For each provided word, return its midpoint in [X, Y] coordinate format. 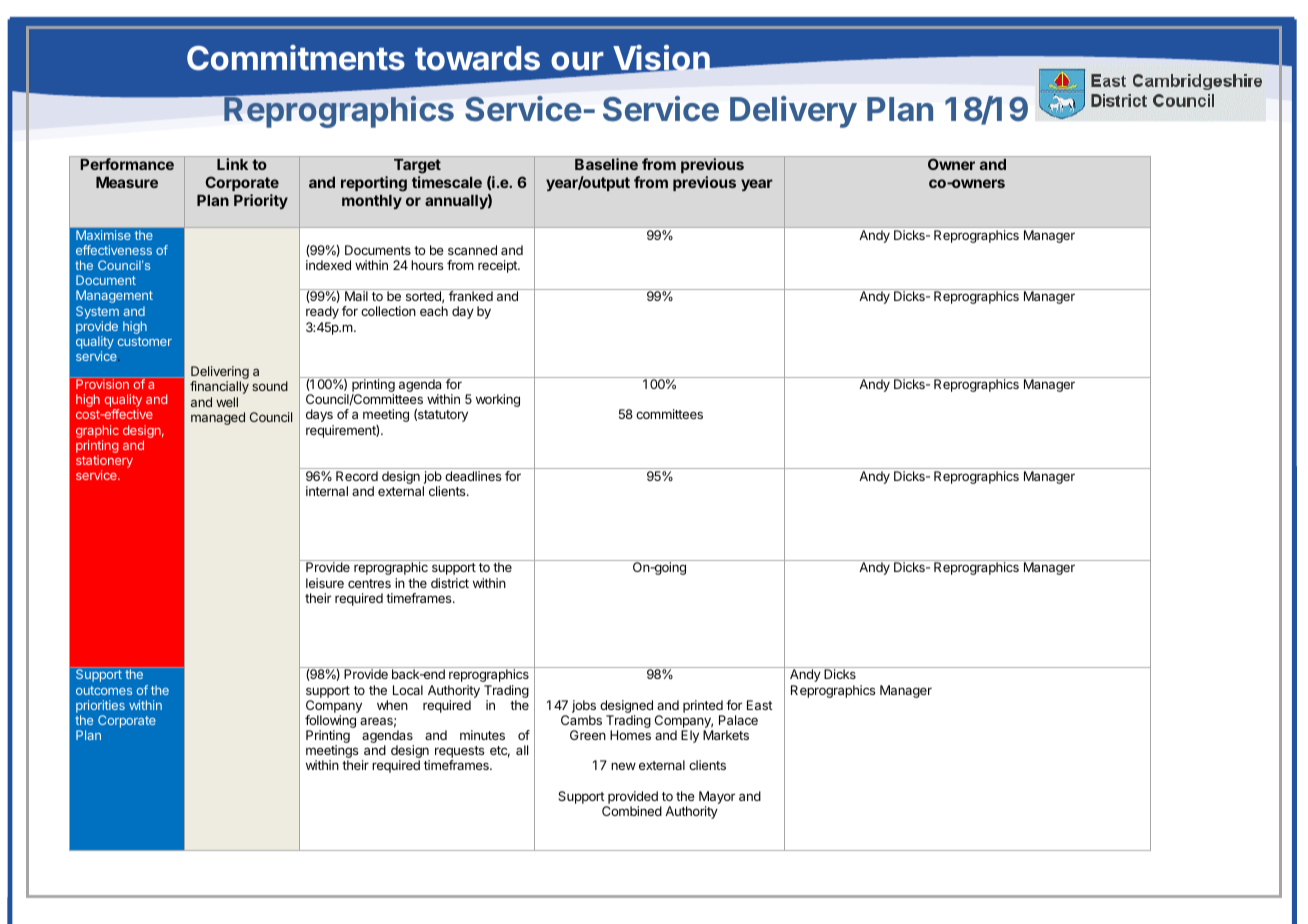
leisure [325, 583]
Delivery [793, 112]
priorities [100, 706]
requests [459, 753]
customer [145, 341]
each [434, 311]
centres [369, 583]
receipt [498, 266]
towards [477, 58]
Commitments [296, 58]
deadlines [473, 476]
